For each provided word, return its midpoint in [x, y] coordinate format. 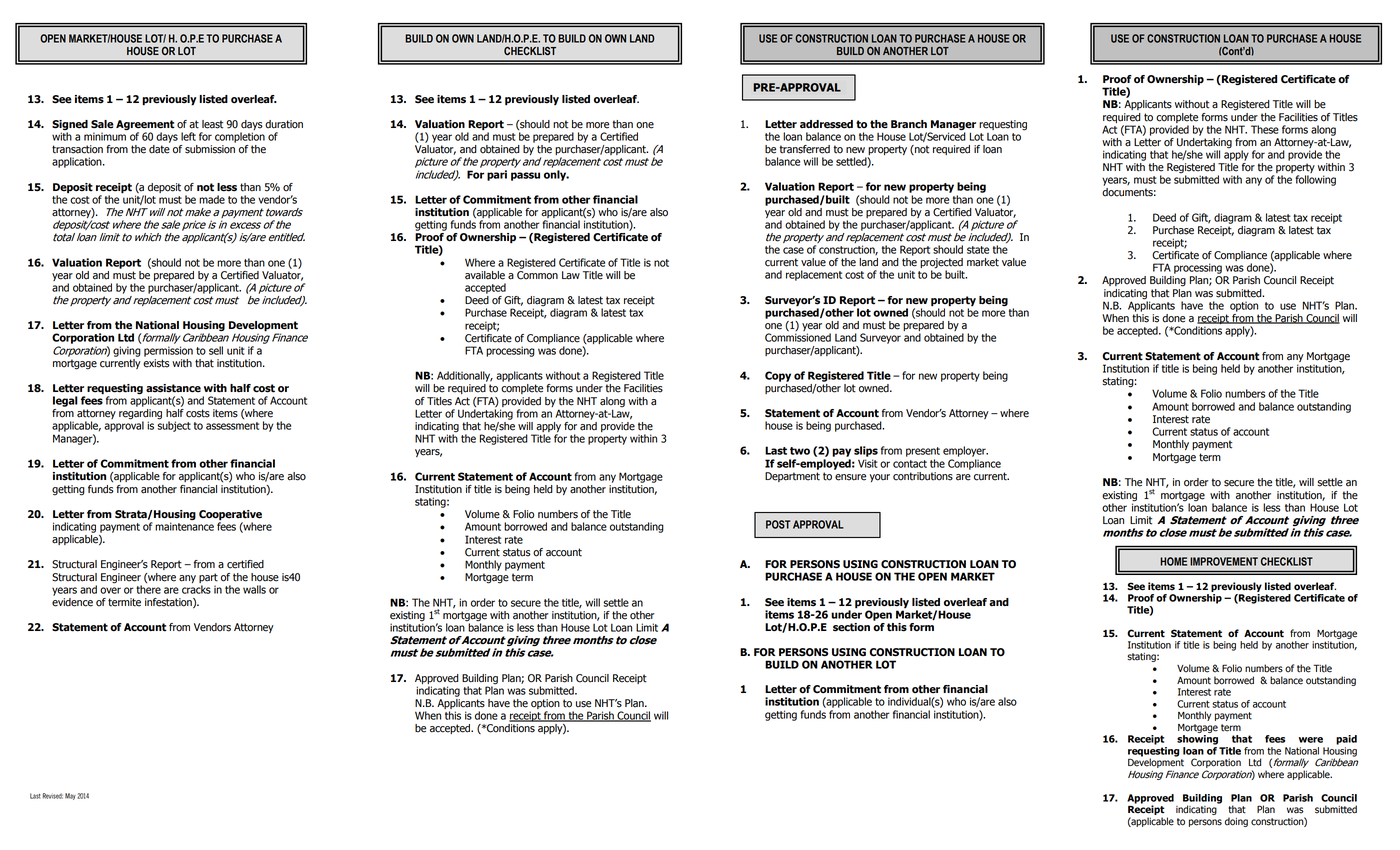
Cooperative [230, 515]
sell [216, 350]
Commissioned [798, 336]
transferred [805, 149]
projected [941, 264]
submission [210, 149]
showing [1197, 740]
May [70, 796]
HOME [1173, 561]
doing [1236, 822]
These [1265, 129]
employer [965, 451]
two [800, 451]
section [851, 627]
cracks [196, 589]
